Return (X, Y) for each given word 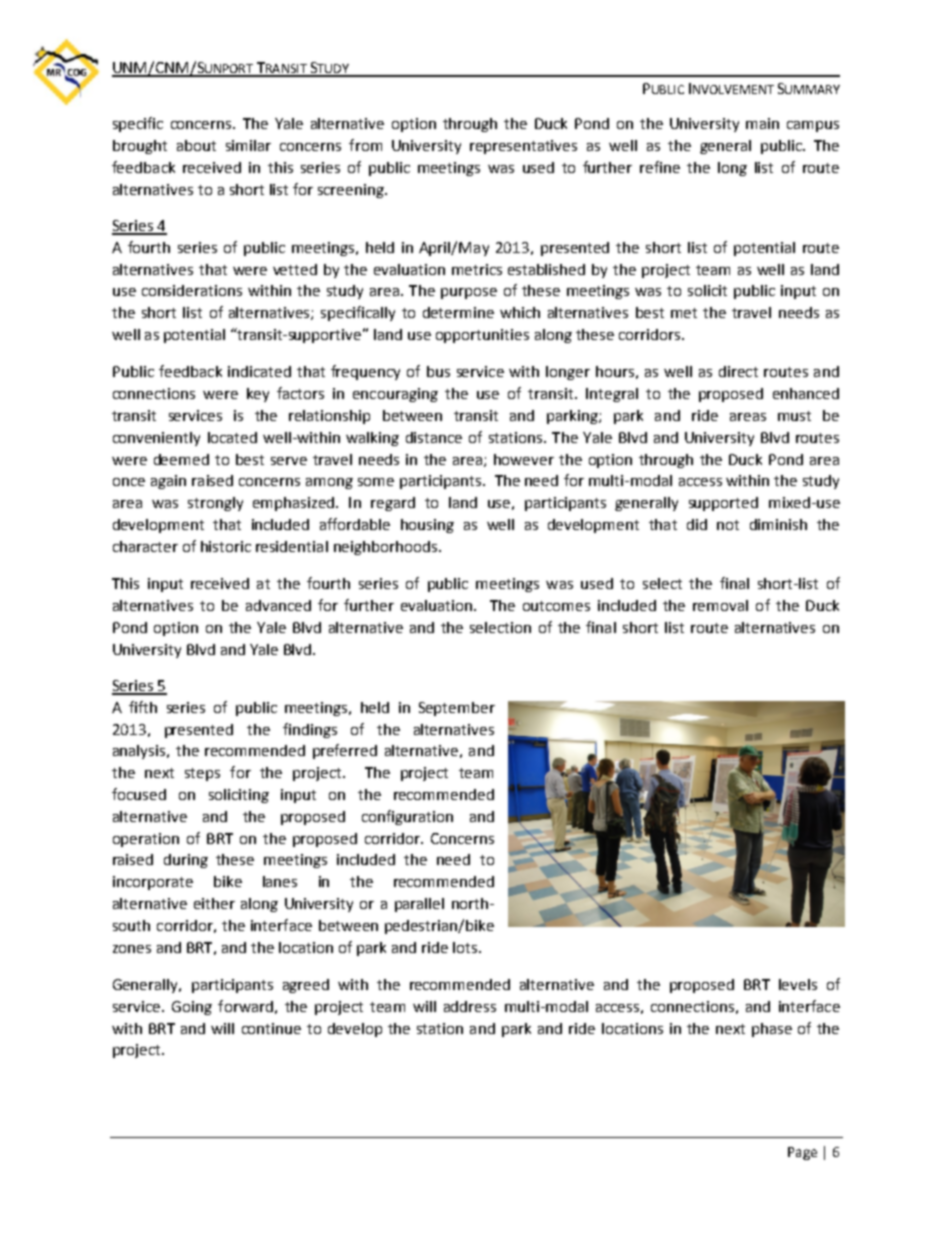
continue (271, 1028)
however (524, 459)
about (196, 145)
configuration (407, 817)
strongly (215, 504)
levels (798, 984)
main (762, 123)
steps (202, 774)
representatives (523, 147)
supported (723, 504)
